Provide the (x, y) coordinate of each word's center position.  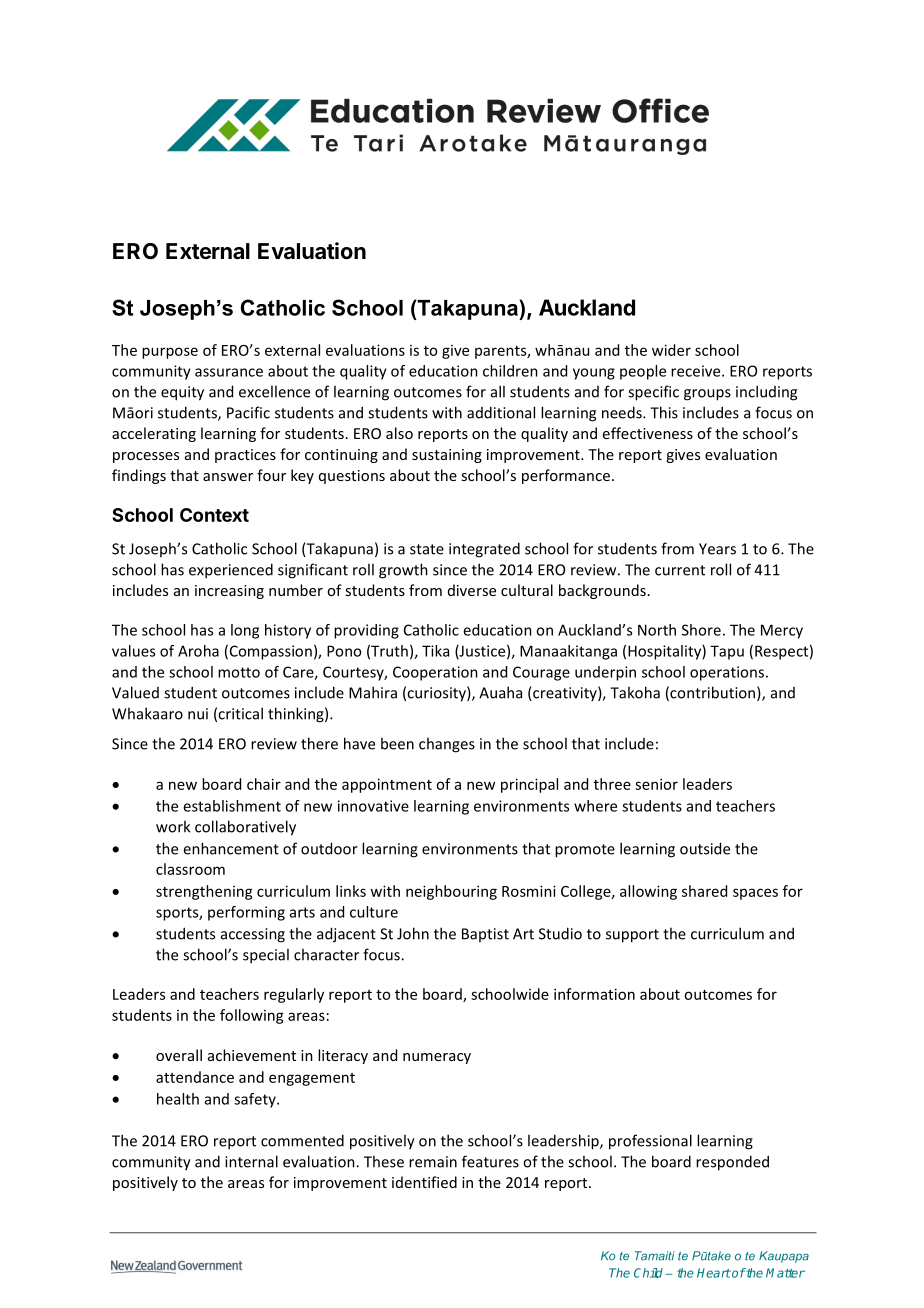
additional (501, 412)
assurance (229, 372)
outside (705, 848)
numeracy (437, 1058)
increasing (229, 592)
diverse (472, 590)
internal (251, 1161)
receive (697, 371)
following (252, 1016)
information (594, 994)
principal (529, 785)
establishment (232, 806)
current (680, 570)
